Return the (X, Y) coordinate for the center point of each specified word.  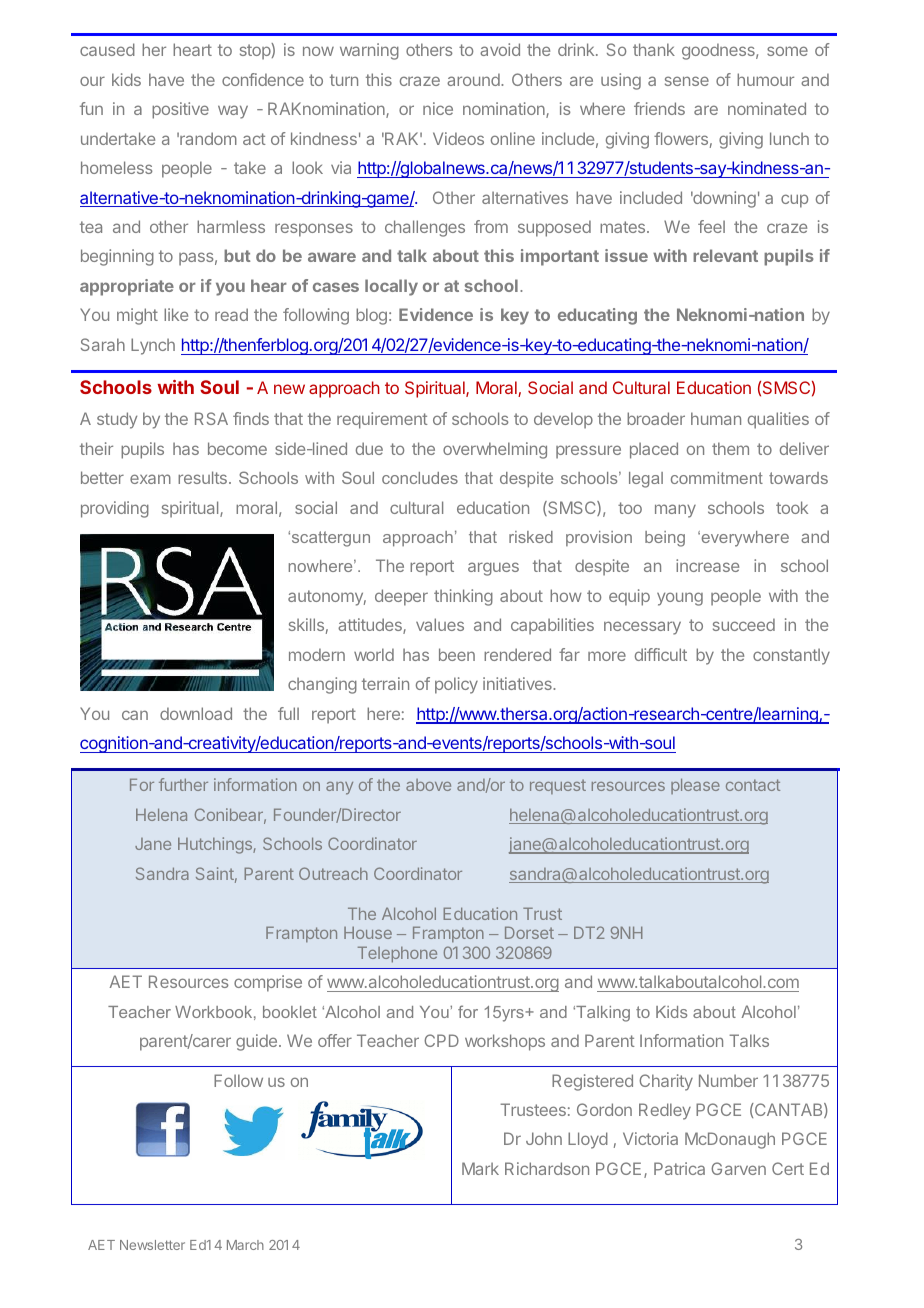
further (183, 784)
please (695, 786)
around (474, 79)
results (202, 477)
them (730, 448)
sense (687, 81)
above (428, 785)
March (245, 1245)
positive (180, 110)
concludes (420, 478)
